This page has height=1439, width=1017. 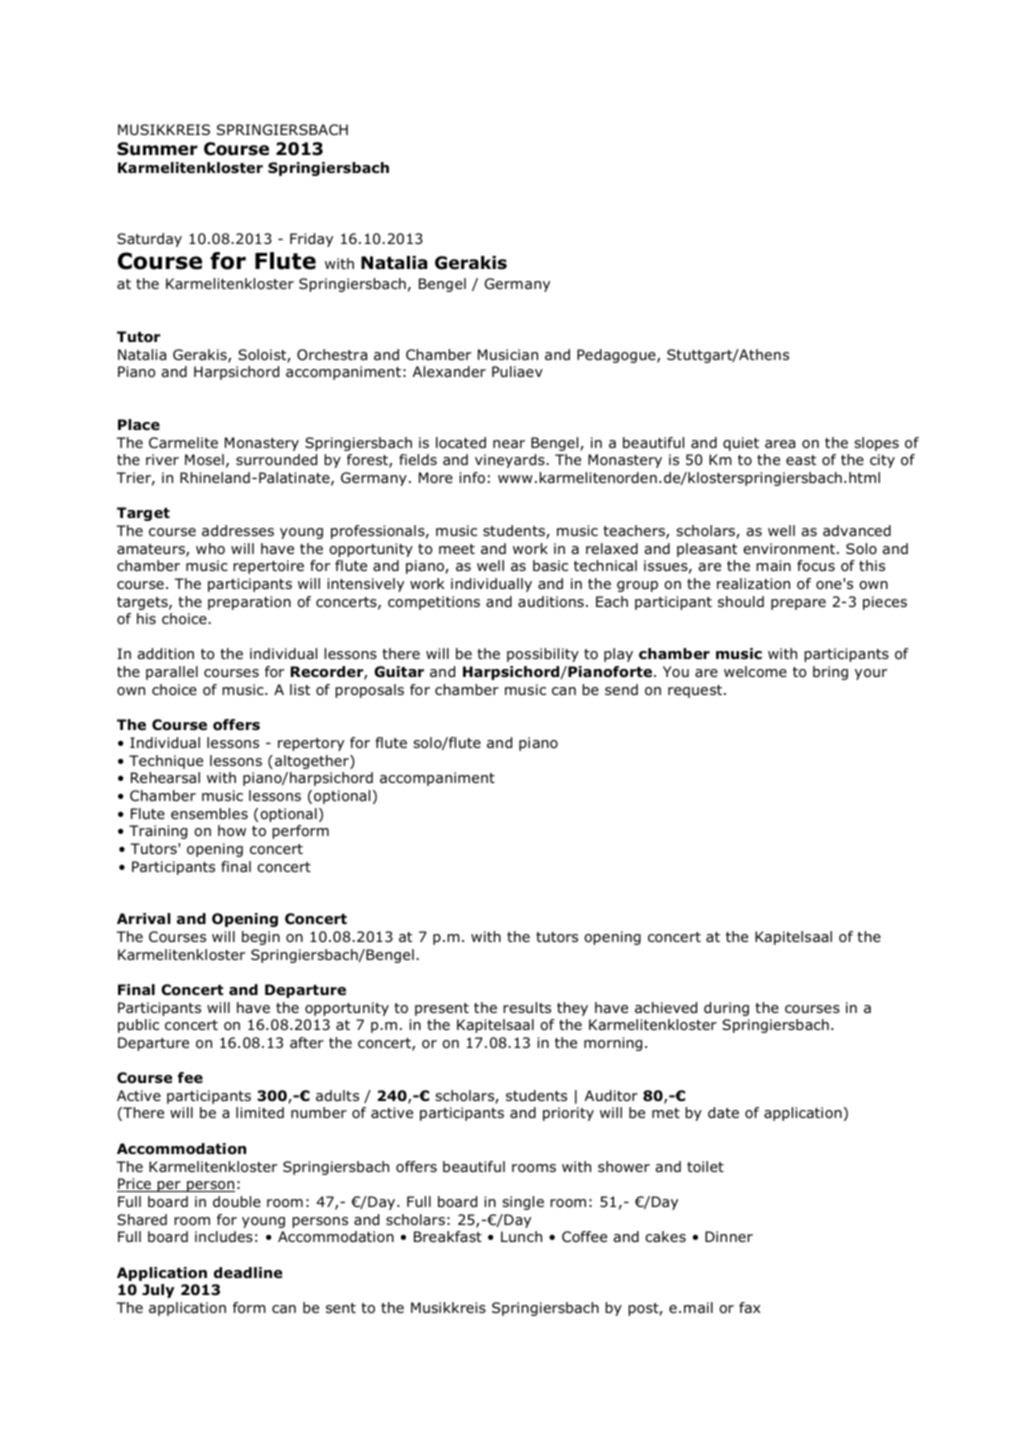 What do you see at coordinates (726, 1009) in the page?
I see `during` at bounding box center [726, 1009].
